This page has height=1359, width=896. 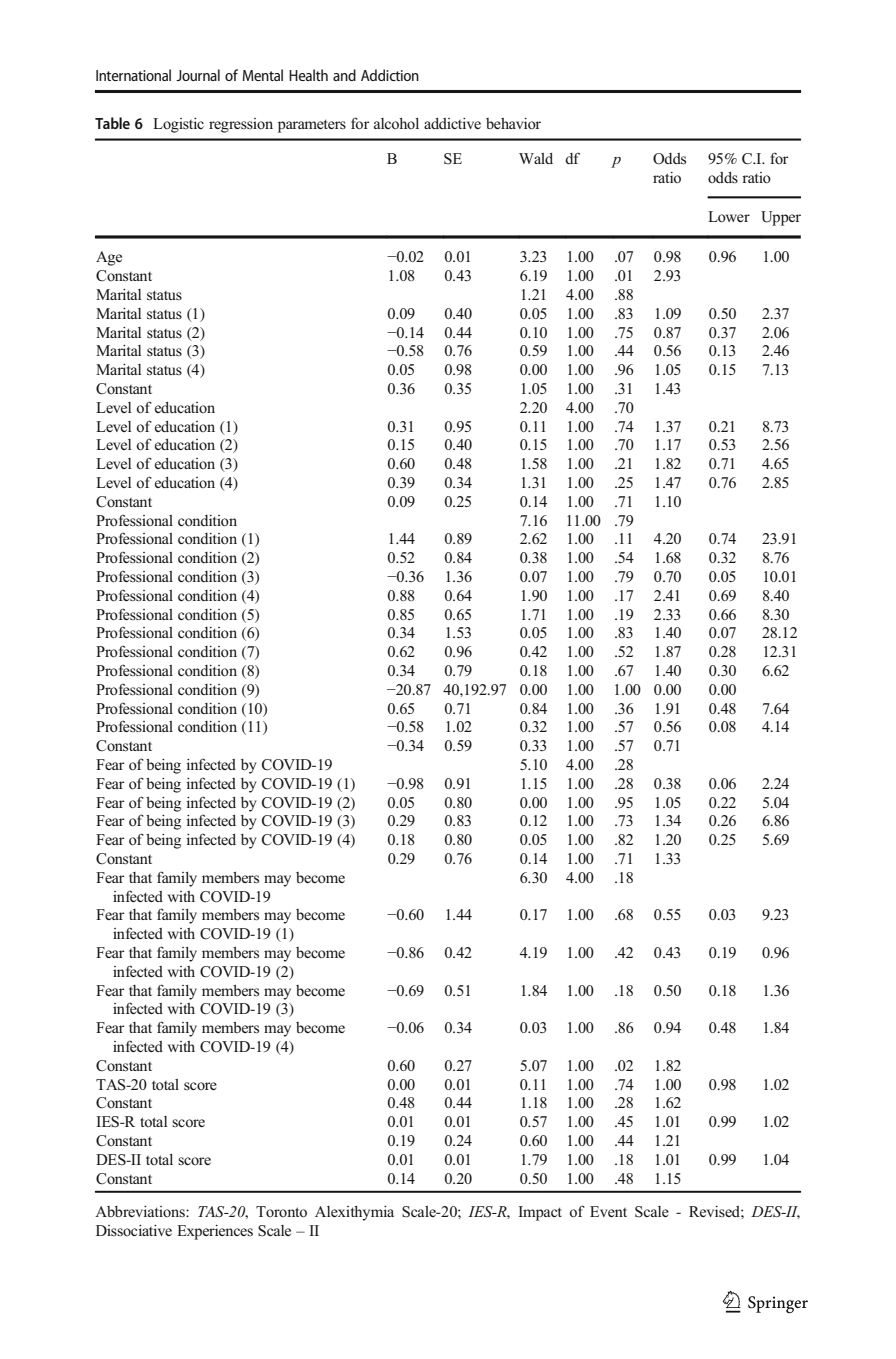 What do you see at coordinates (452, 123) in the page?
I see `addictive` at bounding box center [452, 123].
